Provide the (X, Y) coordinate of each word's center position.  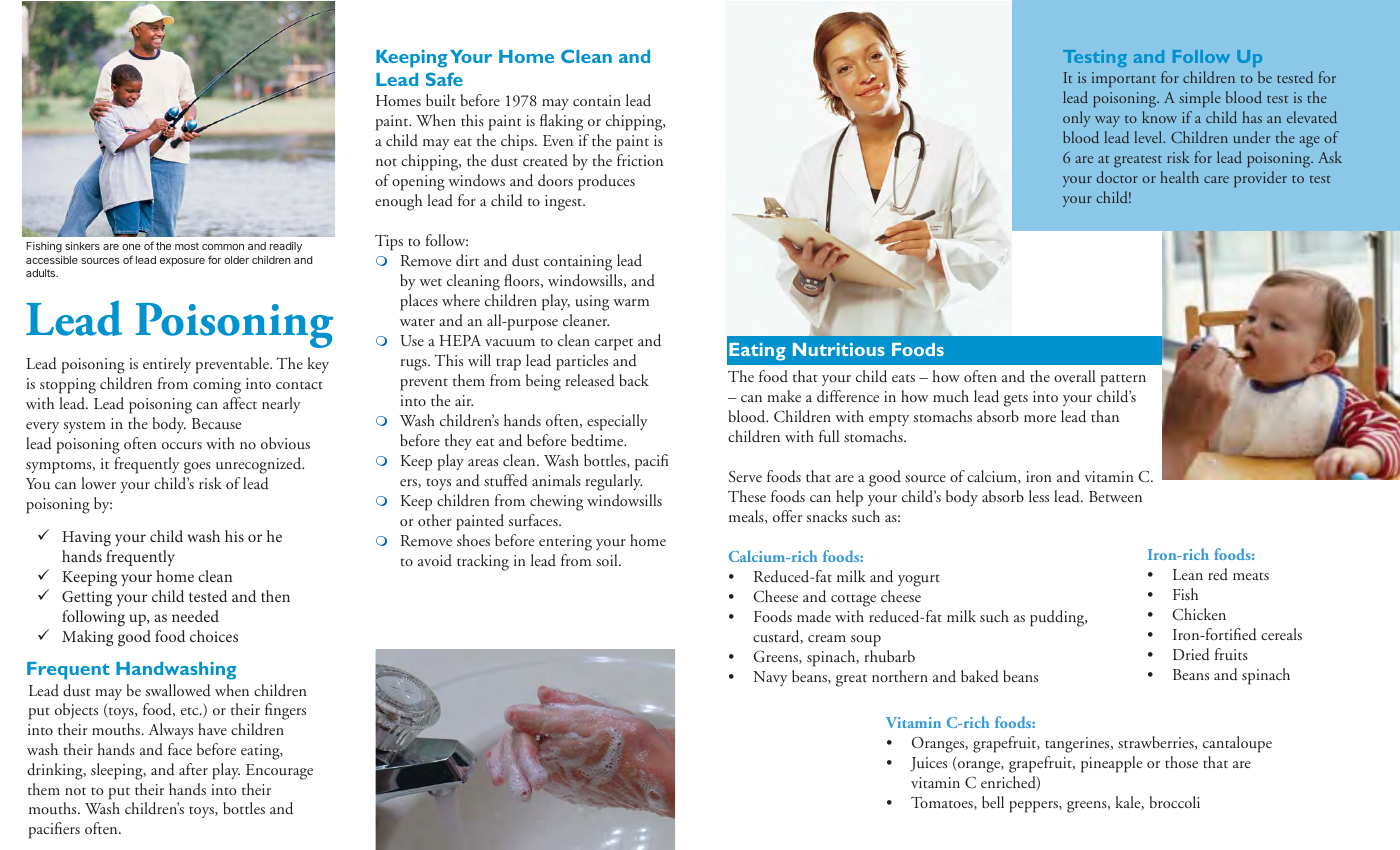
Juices (928, 764)
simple (1200, 99)
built (441, 100)
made (814, 616)
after (193, 769)
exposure (182, 262)
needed (195, 616)
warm (631, 302)
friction (640, 160)
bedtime (598, 440)
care (1216, 179)
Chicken (1199, 614)
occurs (182, 445)
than (1105, 416)
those (1181, 762)
